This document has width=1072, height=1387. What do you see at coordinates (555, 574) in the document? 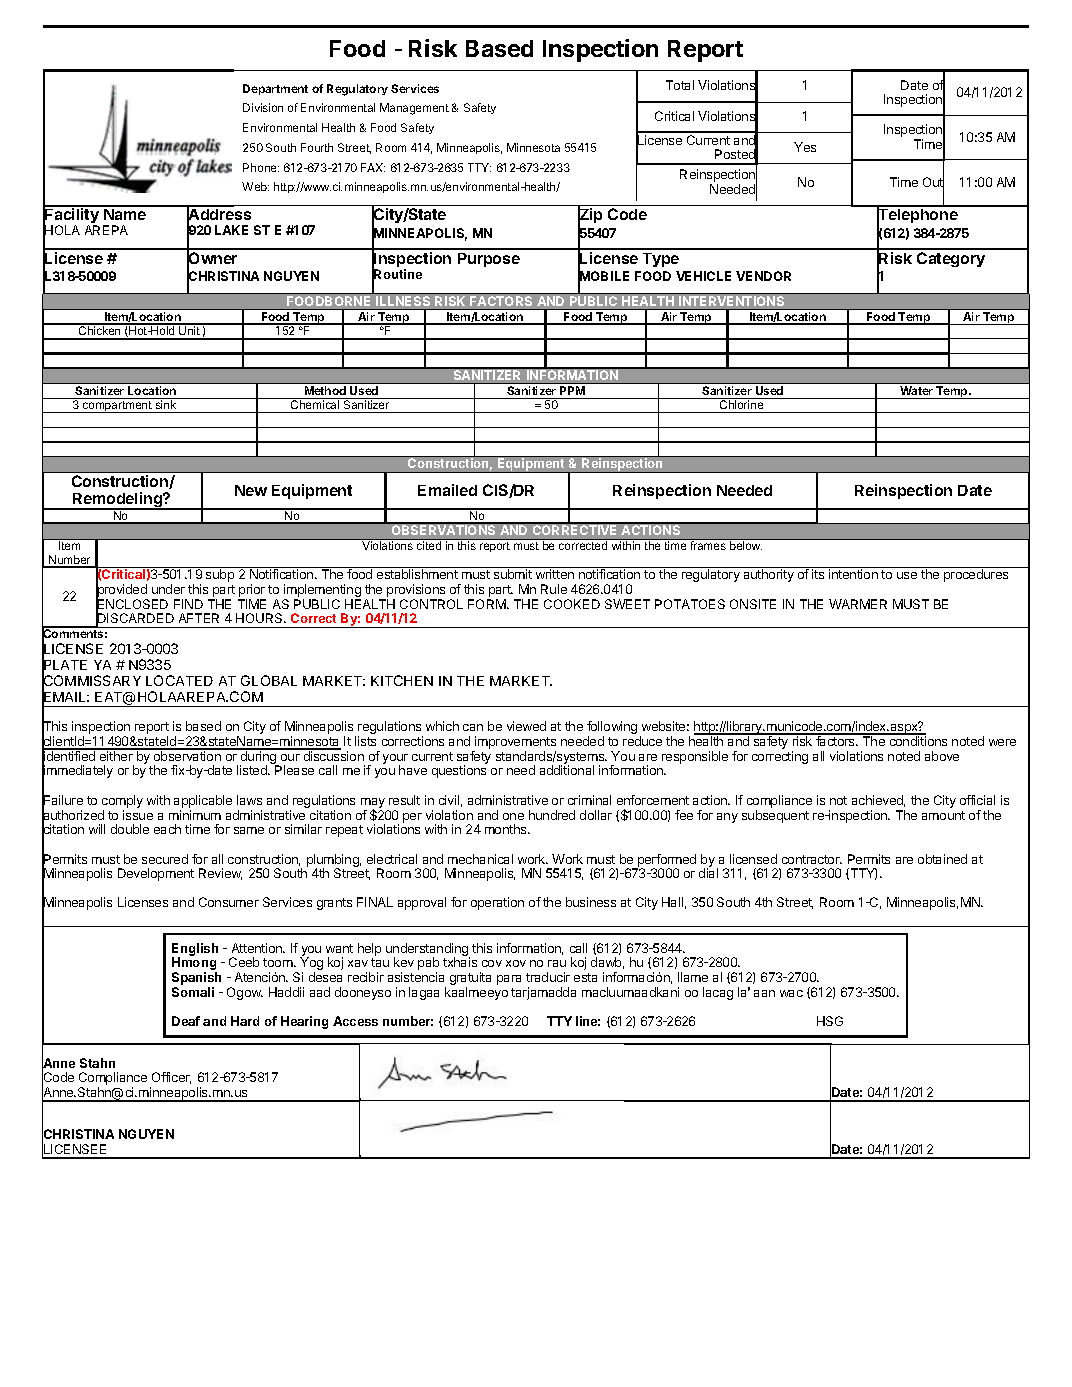
I see `written` at bounding box center [555, 574].
